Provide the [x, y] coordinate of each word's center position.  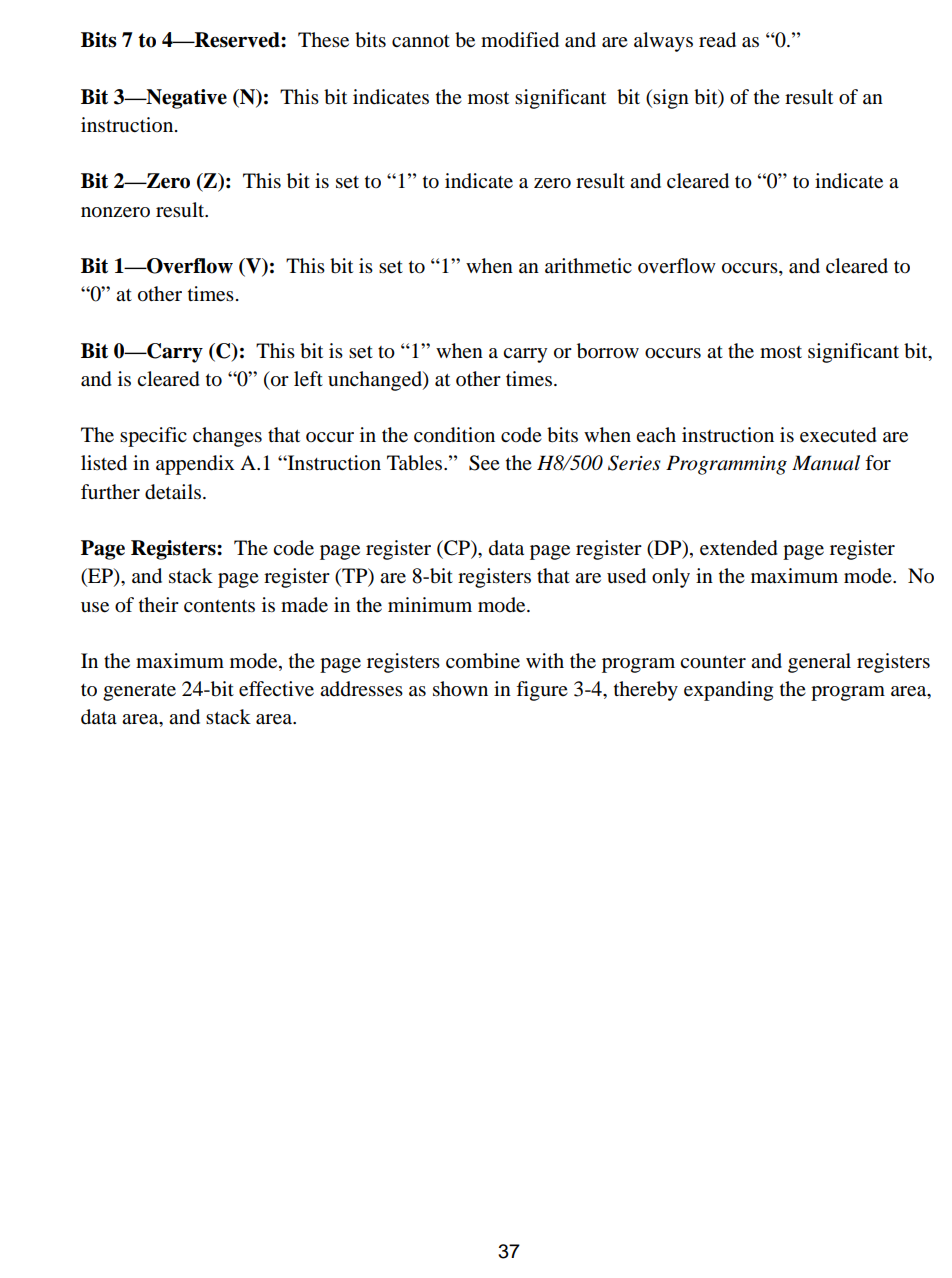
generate [139, 692]
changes [227, 437]
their [159, 604]
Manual [826, 463]
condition [454, 435]
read [717, 40]
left [308, 379]
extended [739, 548]
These [323, 40]
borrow [608, 351]
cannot [421, 41]
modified [520, 40]
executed [838, 435]
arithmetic [588, 266]
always [663, 42]
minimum [430, 605]
